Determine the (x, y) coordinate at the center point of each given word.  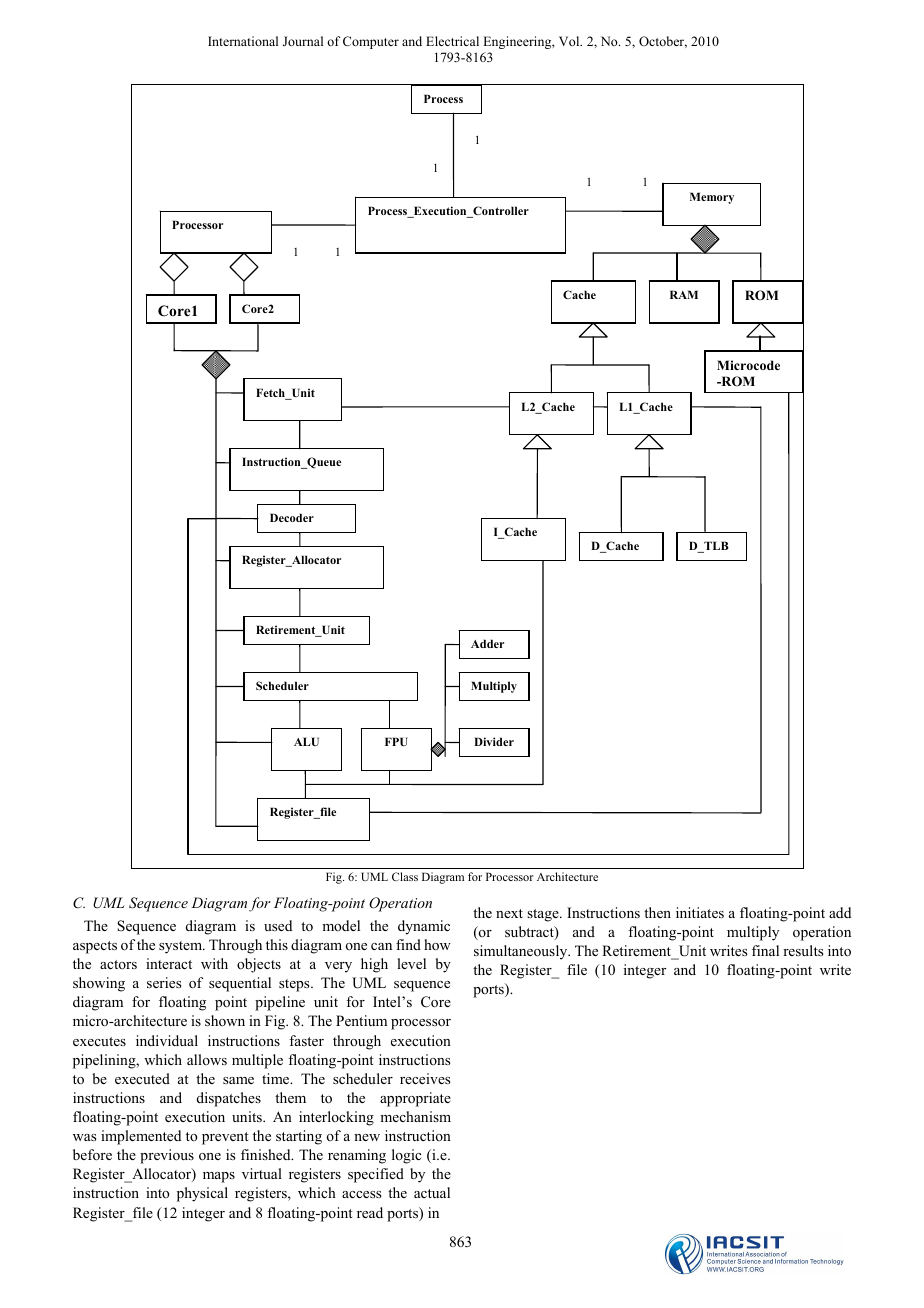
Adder (487, 643)
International (243, 41)
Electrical (452, 41)
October (663, 42)
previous (167, 1156)
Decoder (292, 517)
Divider (494, 741)
